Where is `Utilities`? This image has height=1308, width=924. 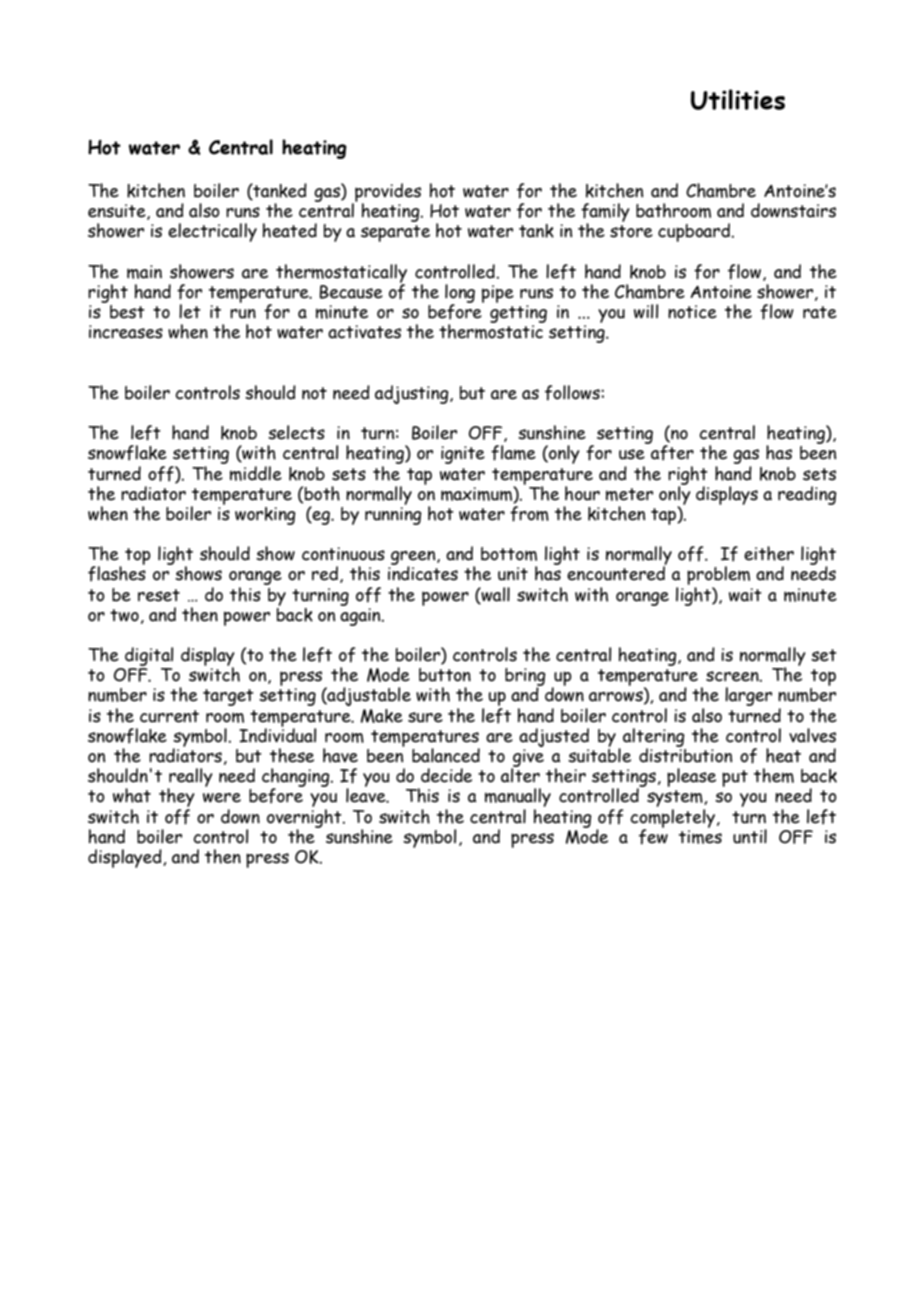
Utilities is located at coordinates (738, 99).
